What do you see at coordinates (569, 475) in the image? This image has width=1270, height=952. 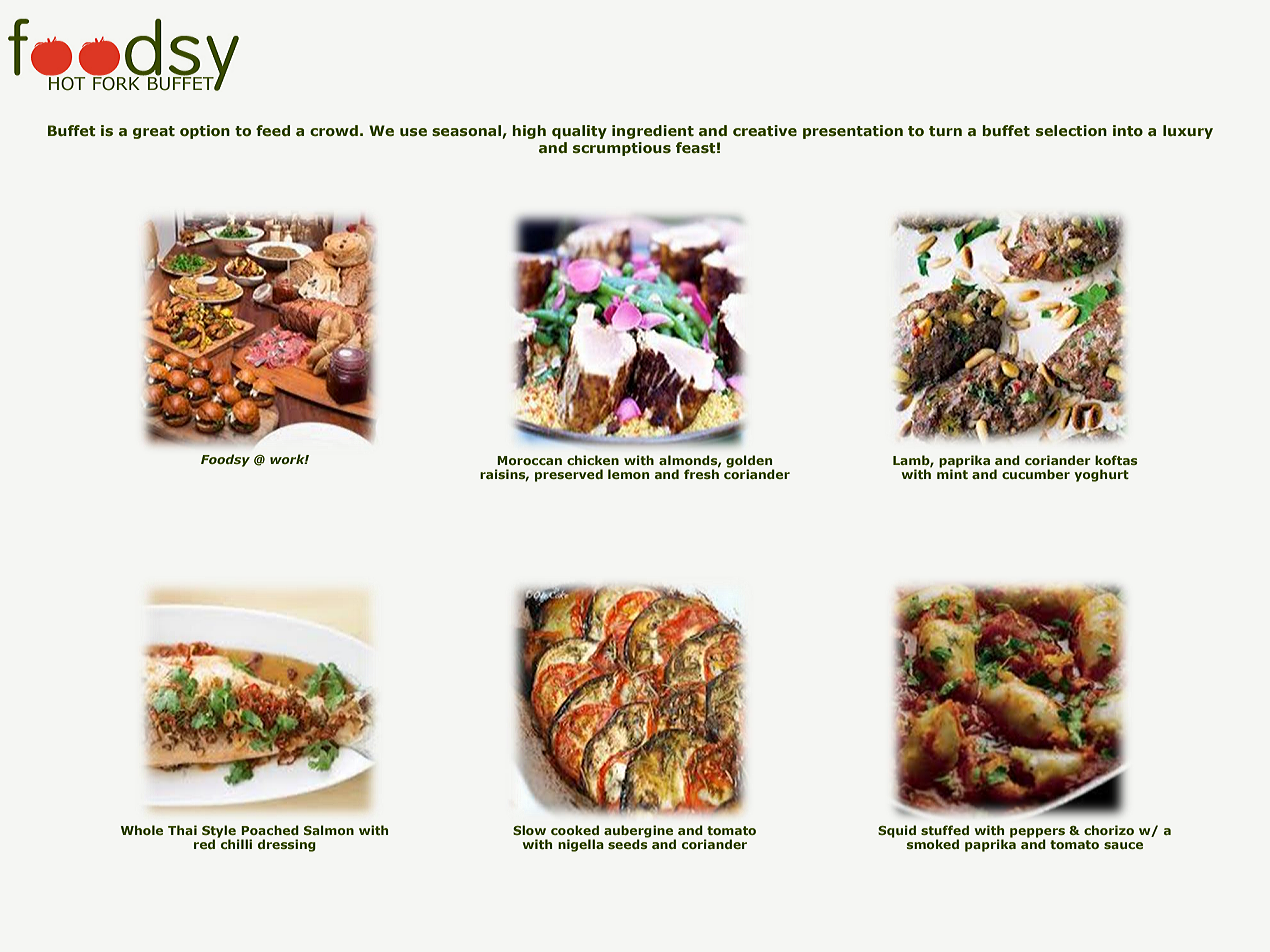 I see `preserved` at bounding box center [569, 475].
